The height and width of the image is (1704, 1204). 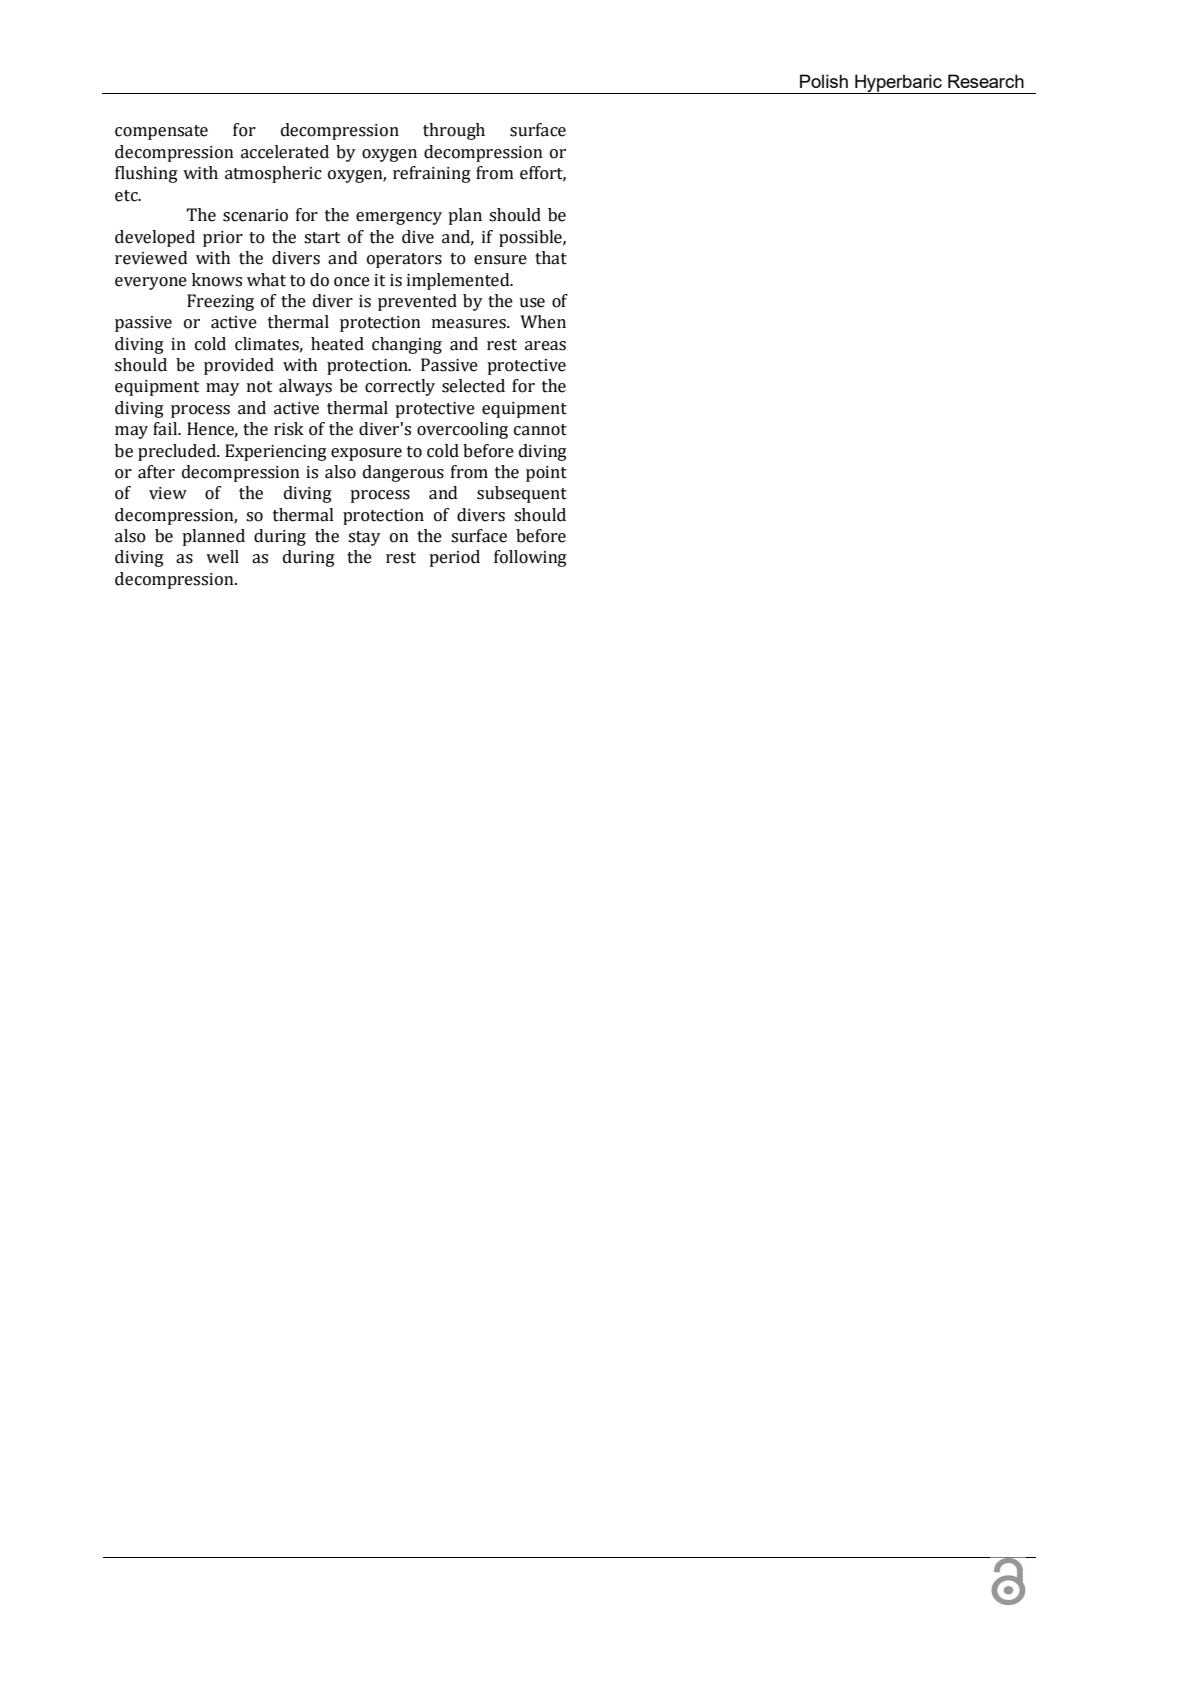 I want to click on risk, so click(x=289, y=429).
